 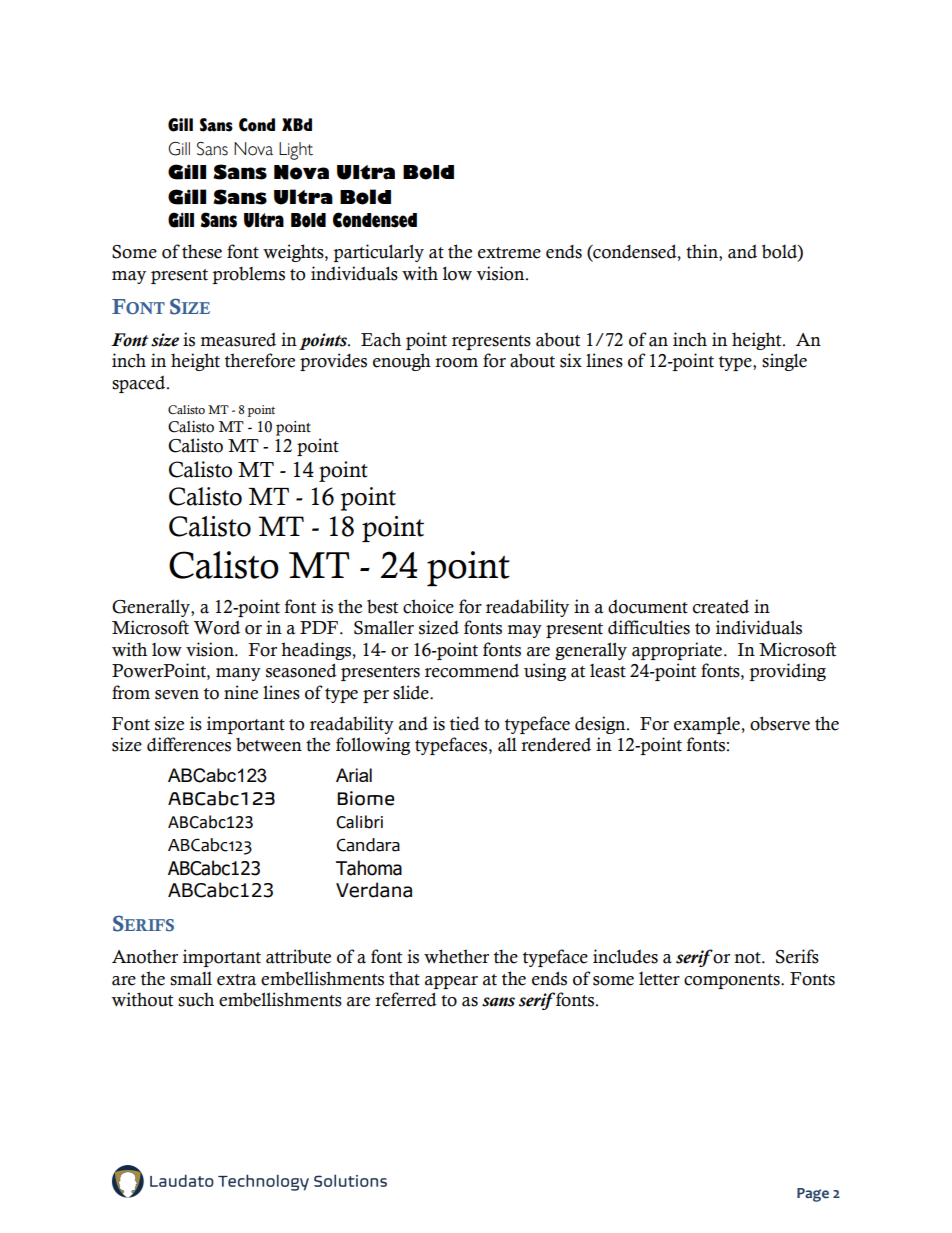 What do you see at coordinates (238, 674) in the screenshot?
I see `many` at bounding box center [238, 674].
